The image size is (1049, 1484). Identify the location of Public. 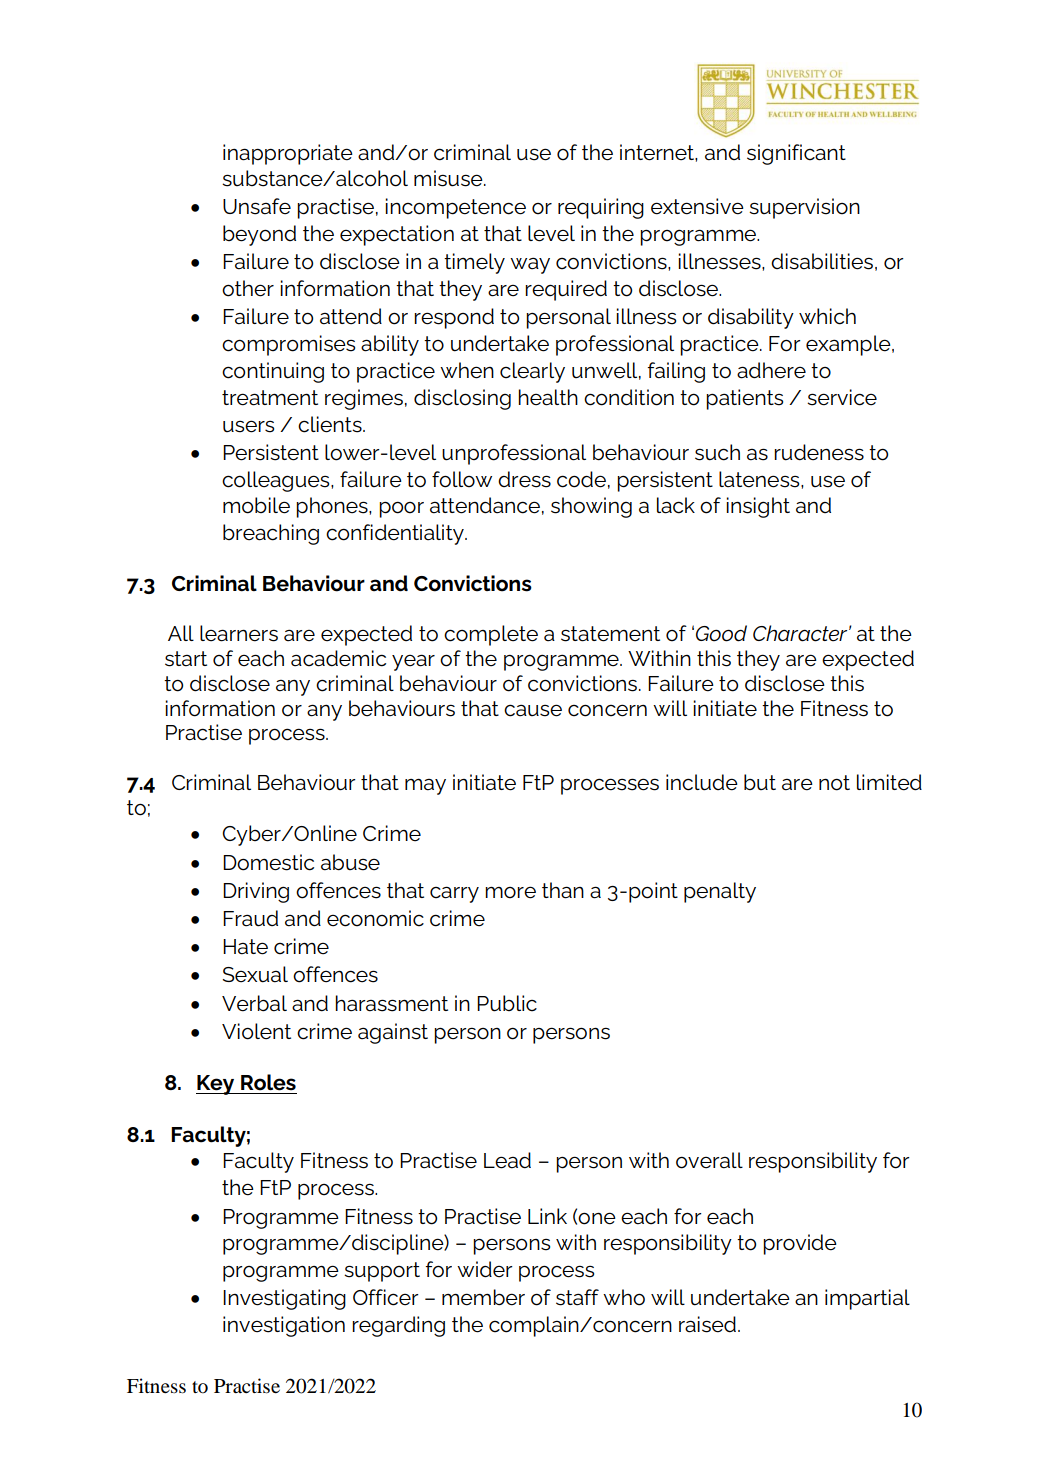
(507, 1003).
